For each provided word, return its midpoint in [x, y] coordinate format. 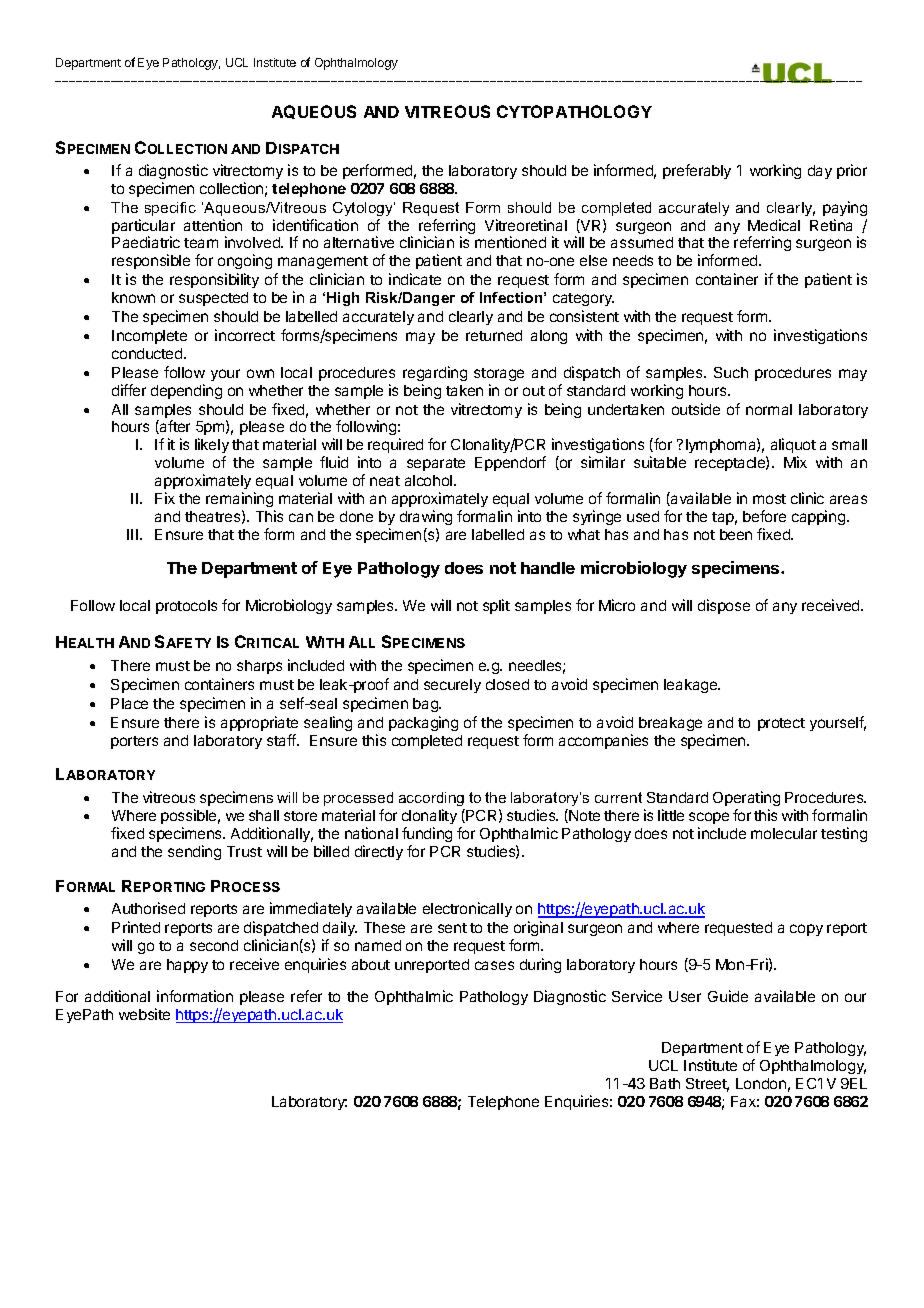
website [144, 1014]
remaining [239, 499]
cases [494, 965]
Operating [746, 798]
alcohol [430, 480]
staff [282, 740]
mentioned [510, 242]
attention [213, 225]
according [431, 799]
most [769, 499]
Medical [774, 225]
